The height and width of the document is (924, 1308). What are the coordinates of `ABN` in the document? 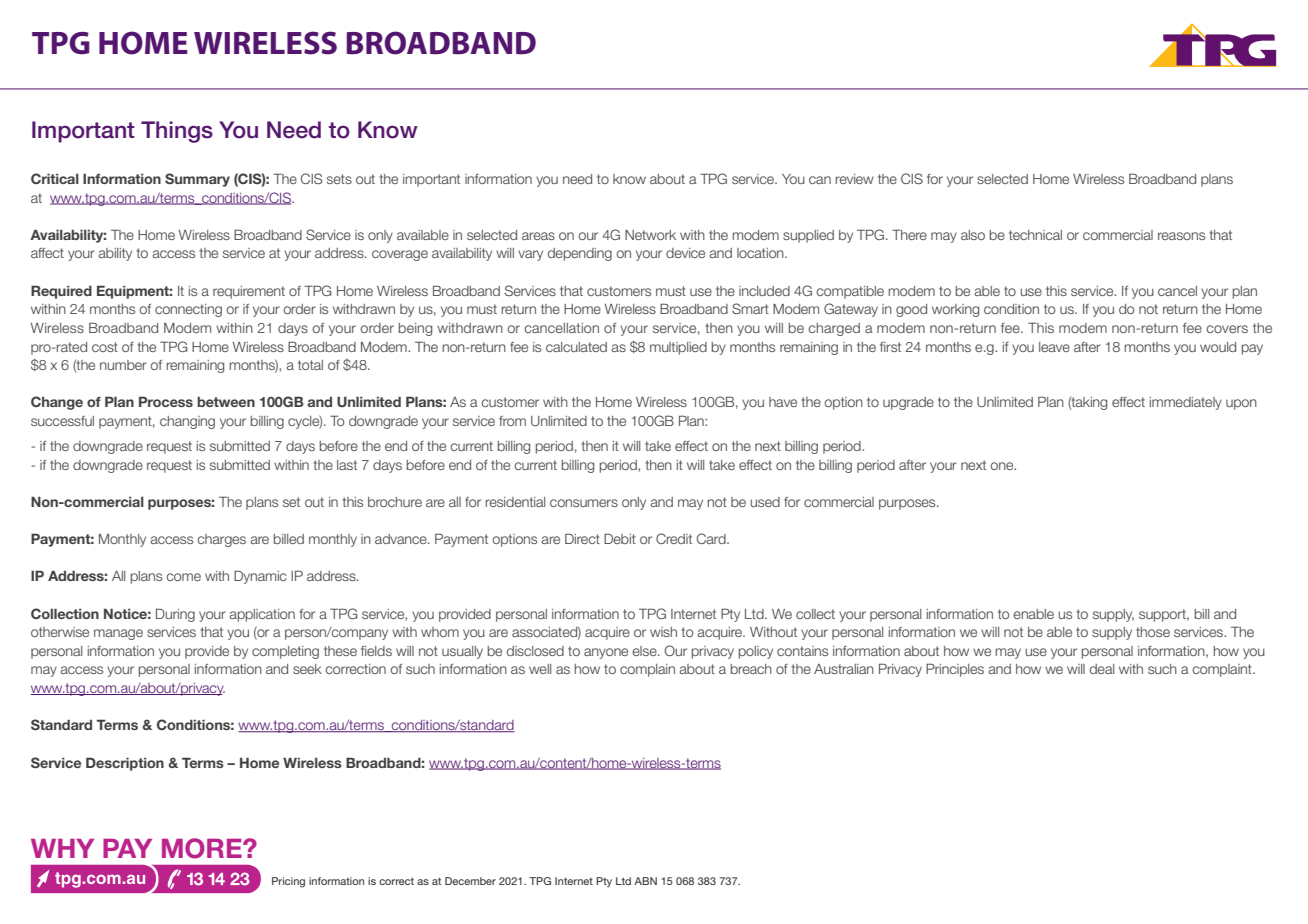 It's located at (645, 881).
